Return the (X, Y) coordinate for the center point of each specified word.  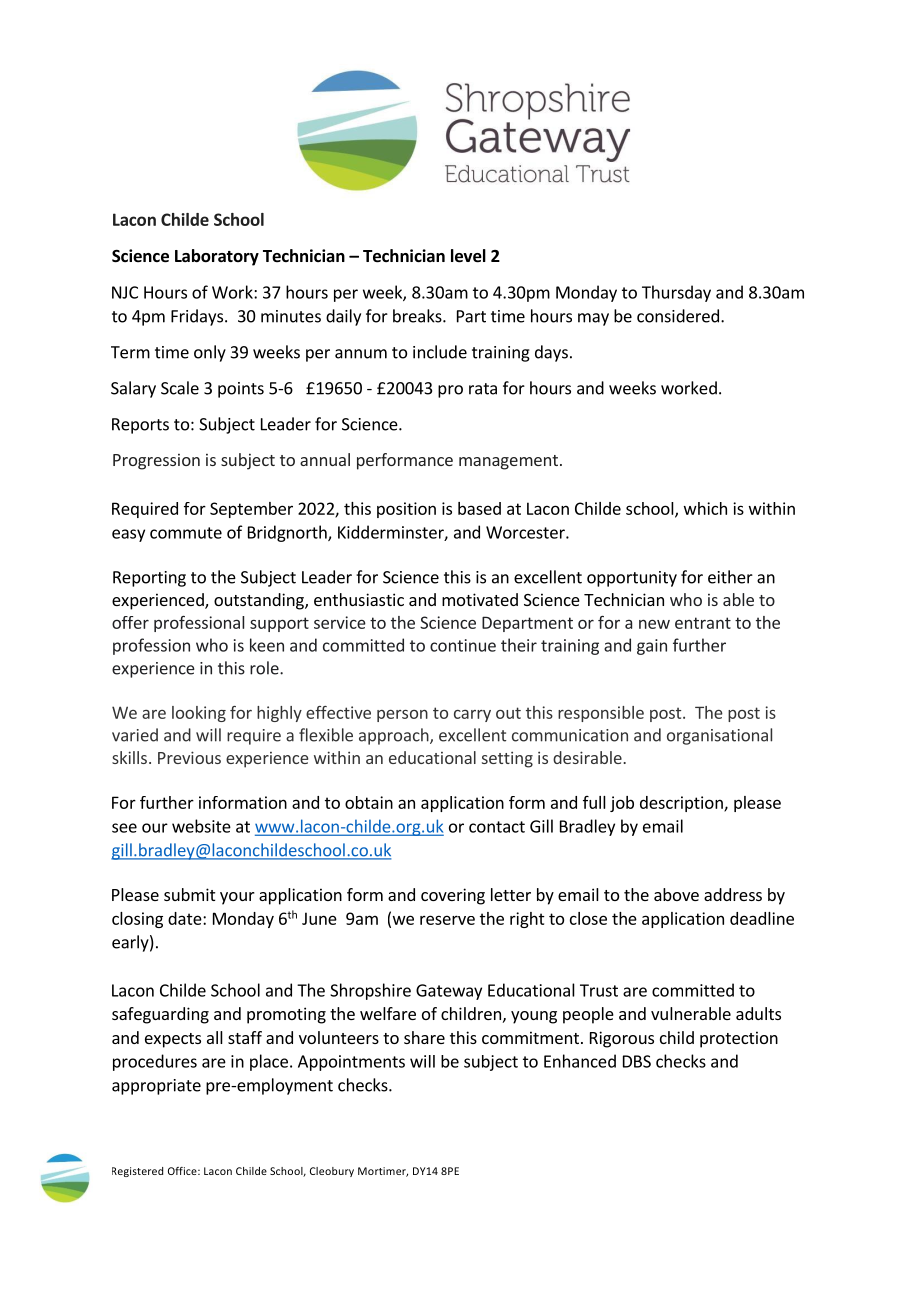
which (705, 508)
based (479, 508)
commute (186, 533)
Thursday (676, 293)
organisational (719, 736)
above (676, 894)
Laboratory (217, 257)
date (186, 918)
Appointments (351, 1063)
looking (199, 714)
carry (472, 716)
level (468, 256)
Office (183, 1171)
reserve (447, 920)
